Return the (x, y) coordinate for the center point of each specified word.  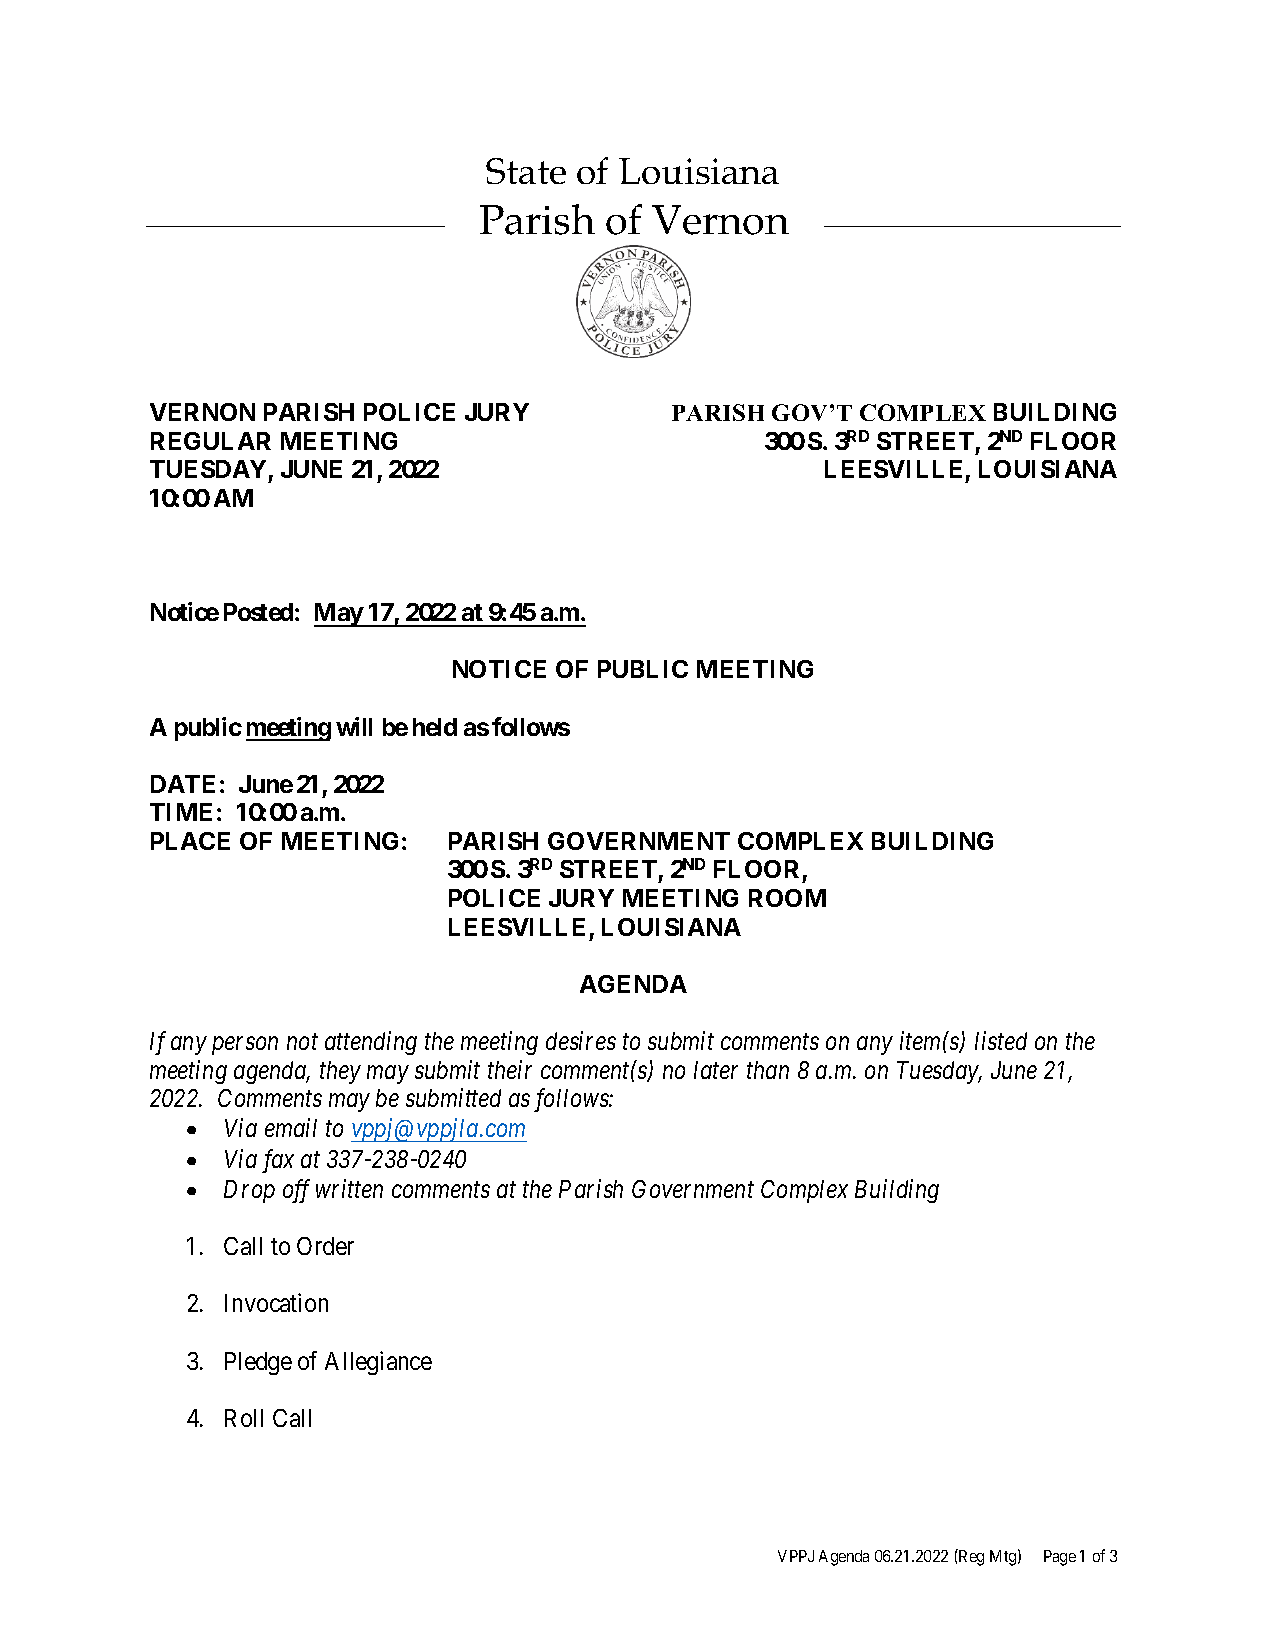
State (526, 171)
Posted (258, 612)
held (435, 727)
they (340, 1072)
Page (1060, 1558)
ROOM (787, 898)
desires (581, 1040)
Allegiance (378, 1363)
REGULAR (211, 441)
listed (1001, 1040)
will (354, 726)
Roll (244, 1418)
